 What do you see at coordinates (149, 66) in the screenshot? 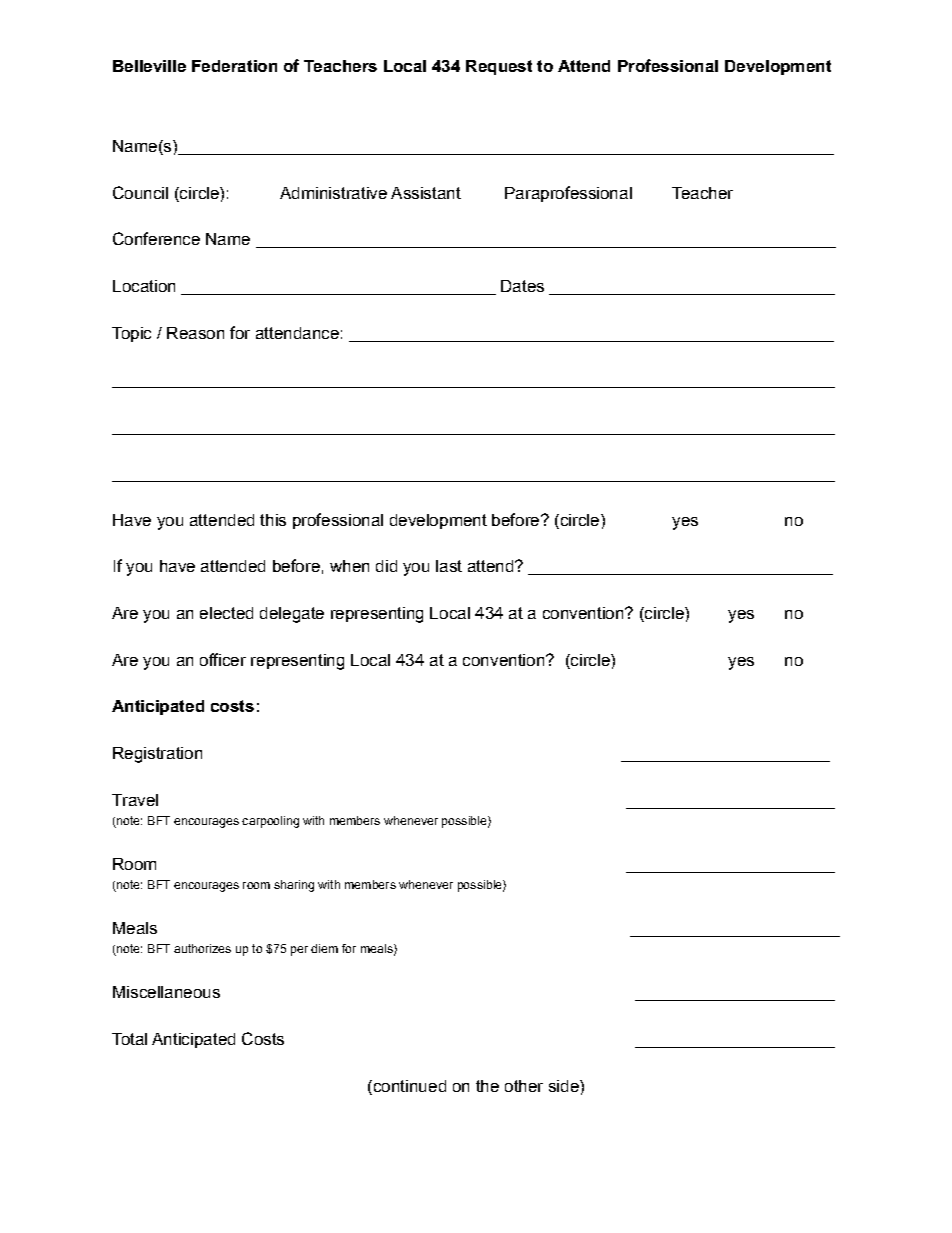
I see `Belleville` at bounding box center [149, 66].
